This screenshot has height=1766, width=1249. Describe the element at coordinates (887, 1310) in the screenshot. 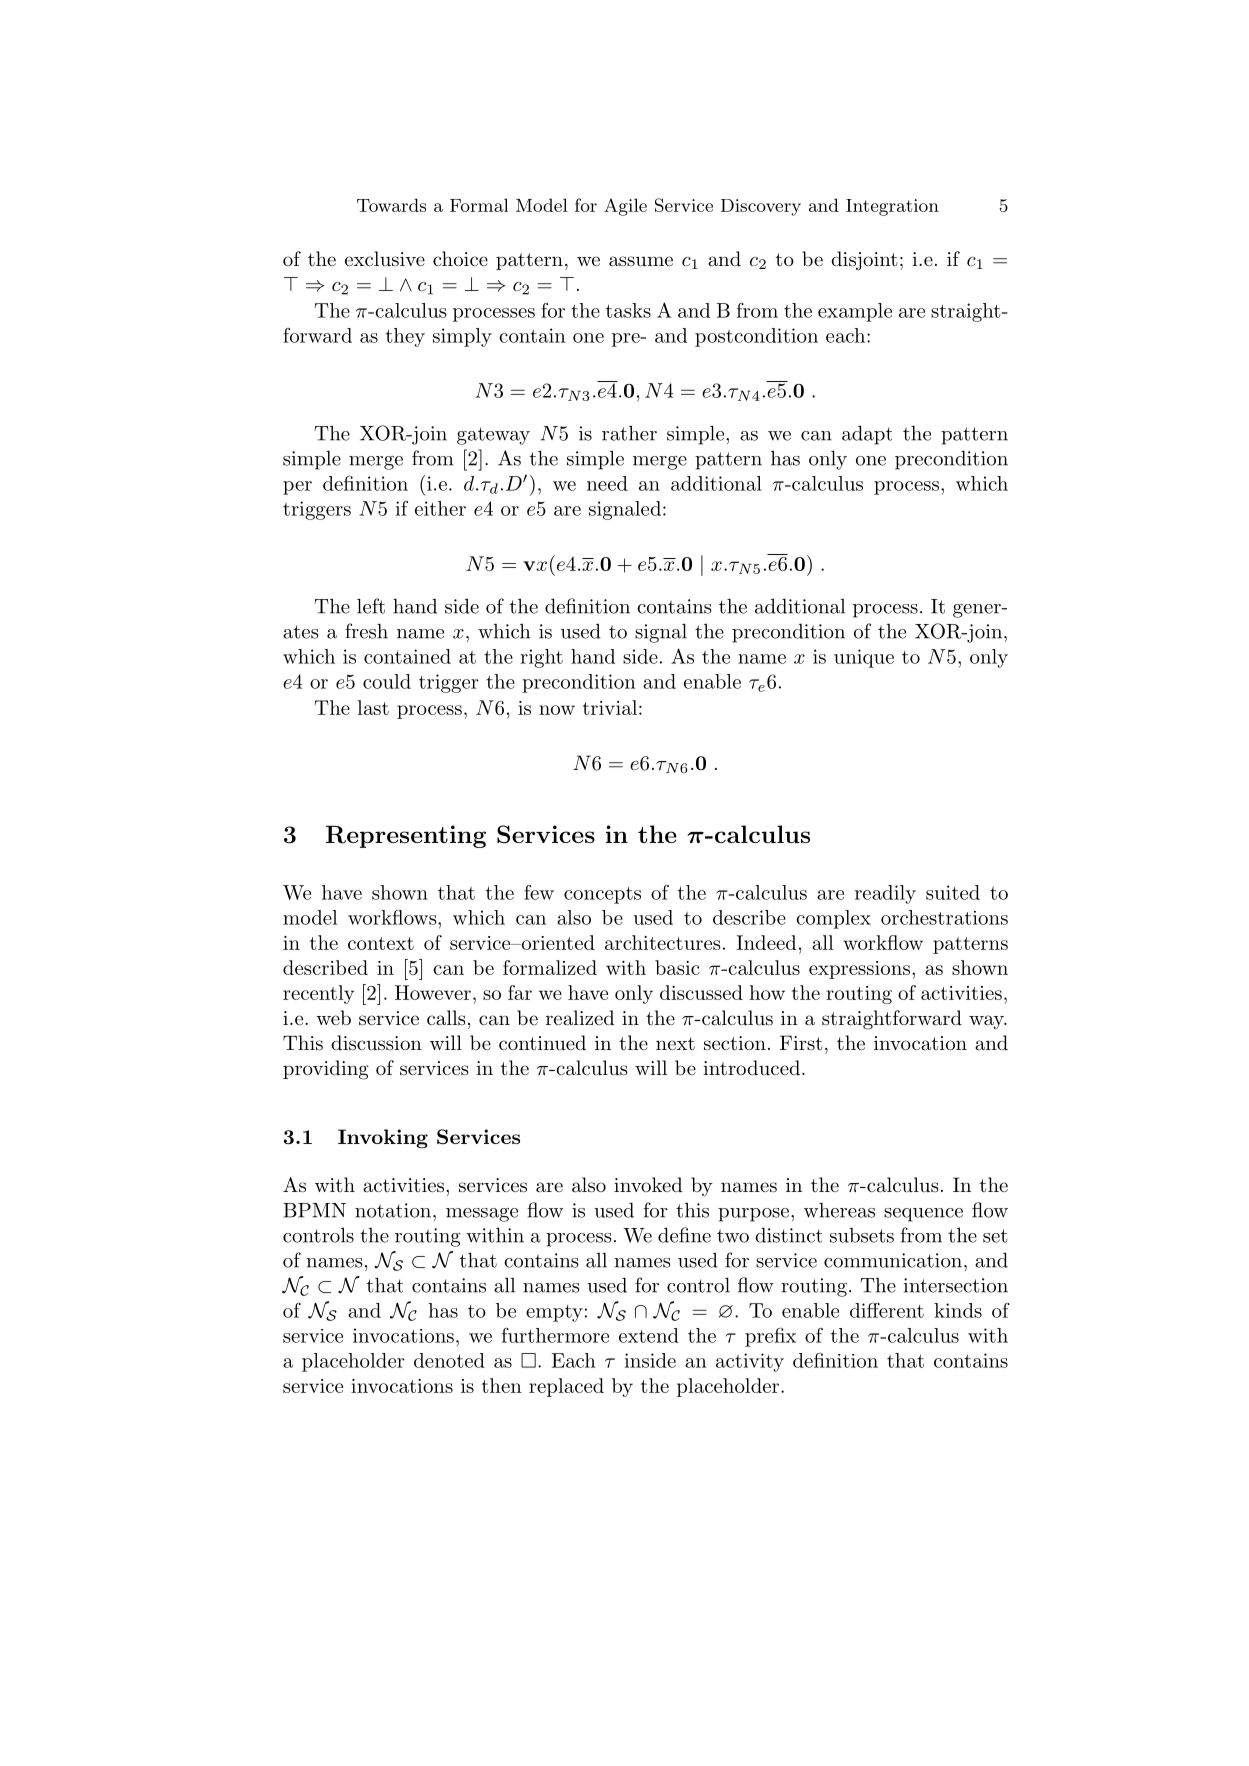

I see `different` at that location.
